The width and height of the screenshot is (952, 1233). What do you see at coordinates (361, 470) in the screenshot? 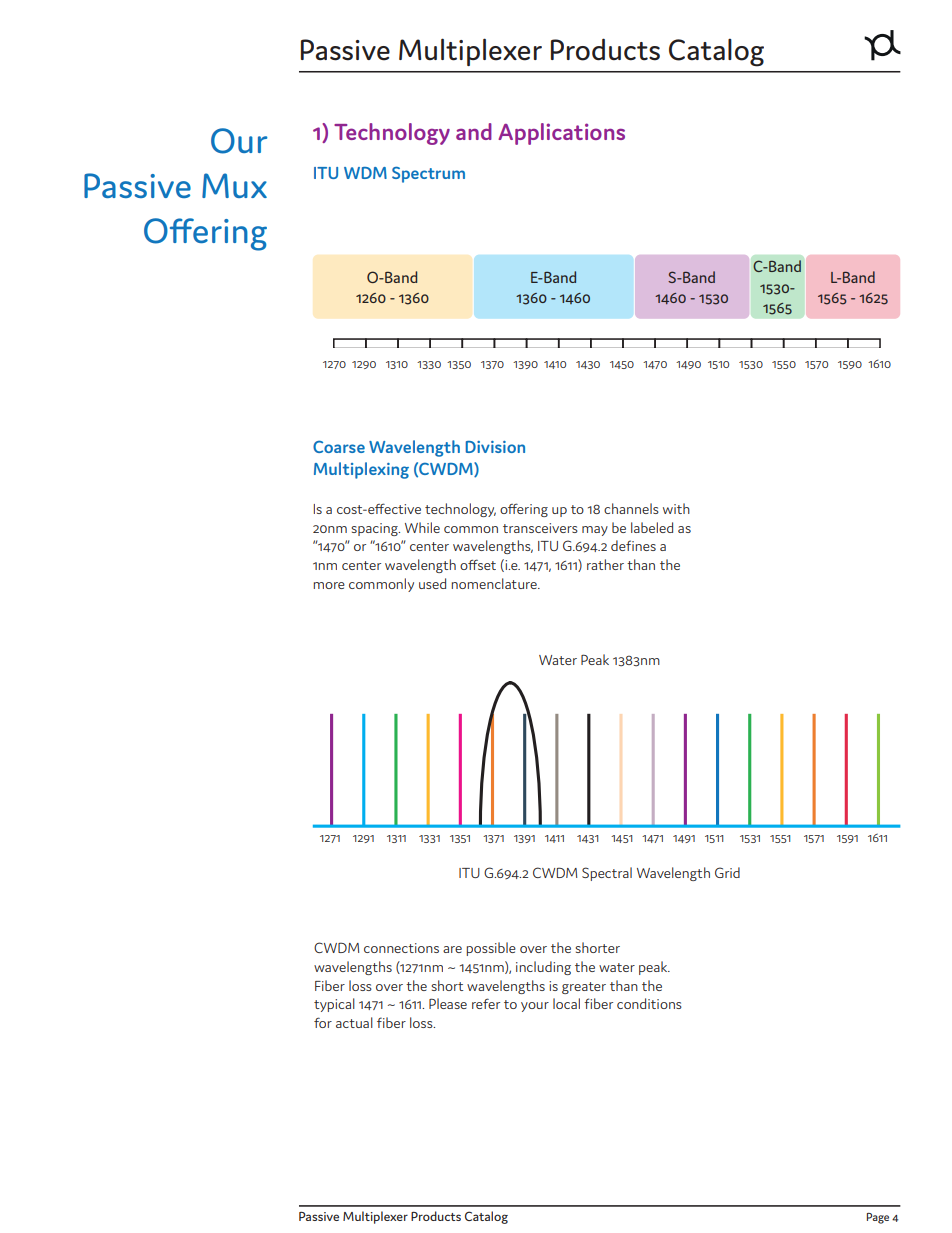
I see `Multiplexing` at bounding box center [361, 470].
